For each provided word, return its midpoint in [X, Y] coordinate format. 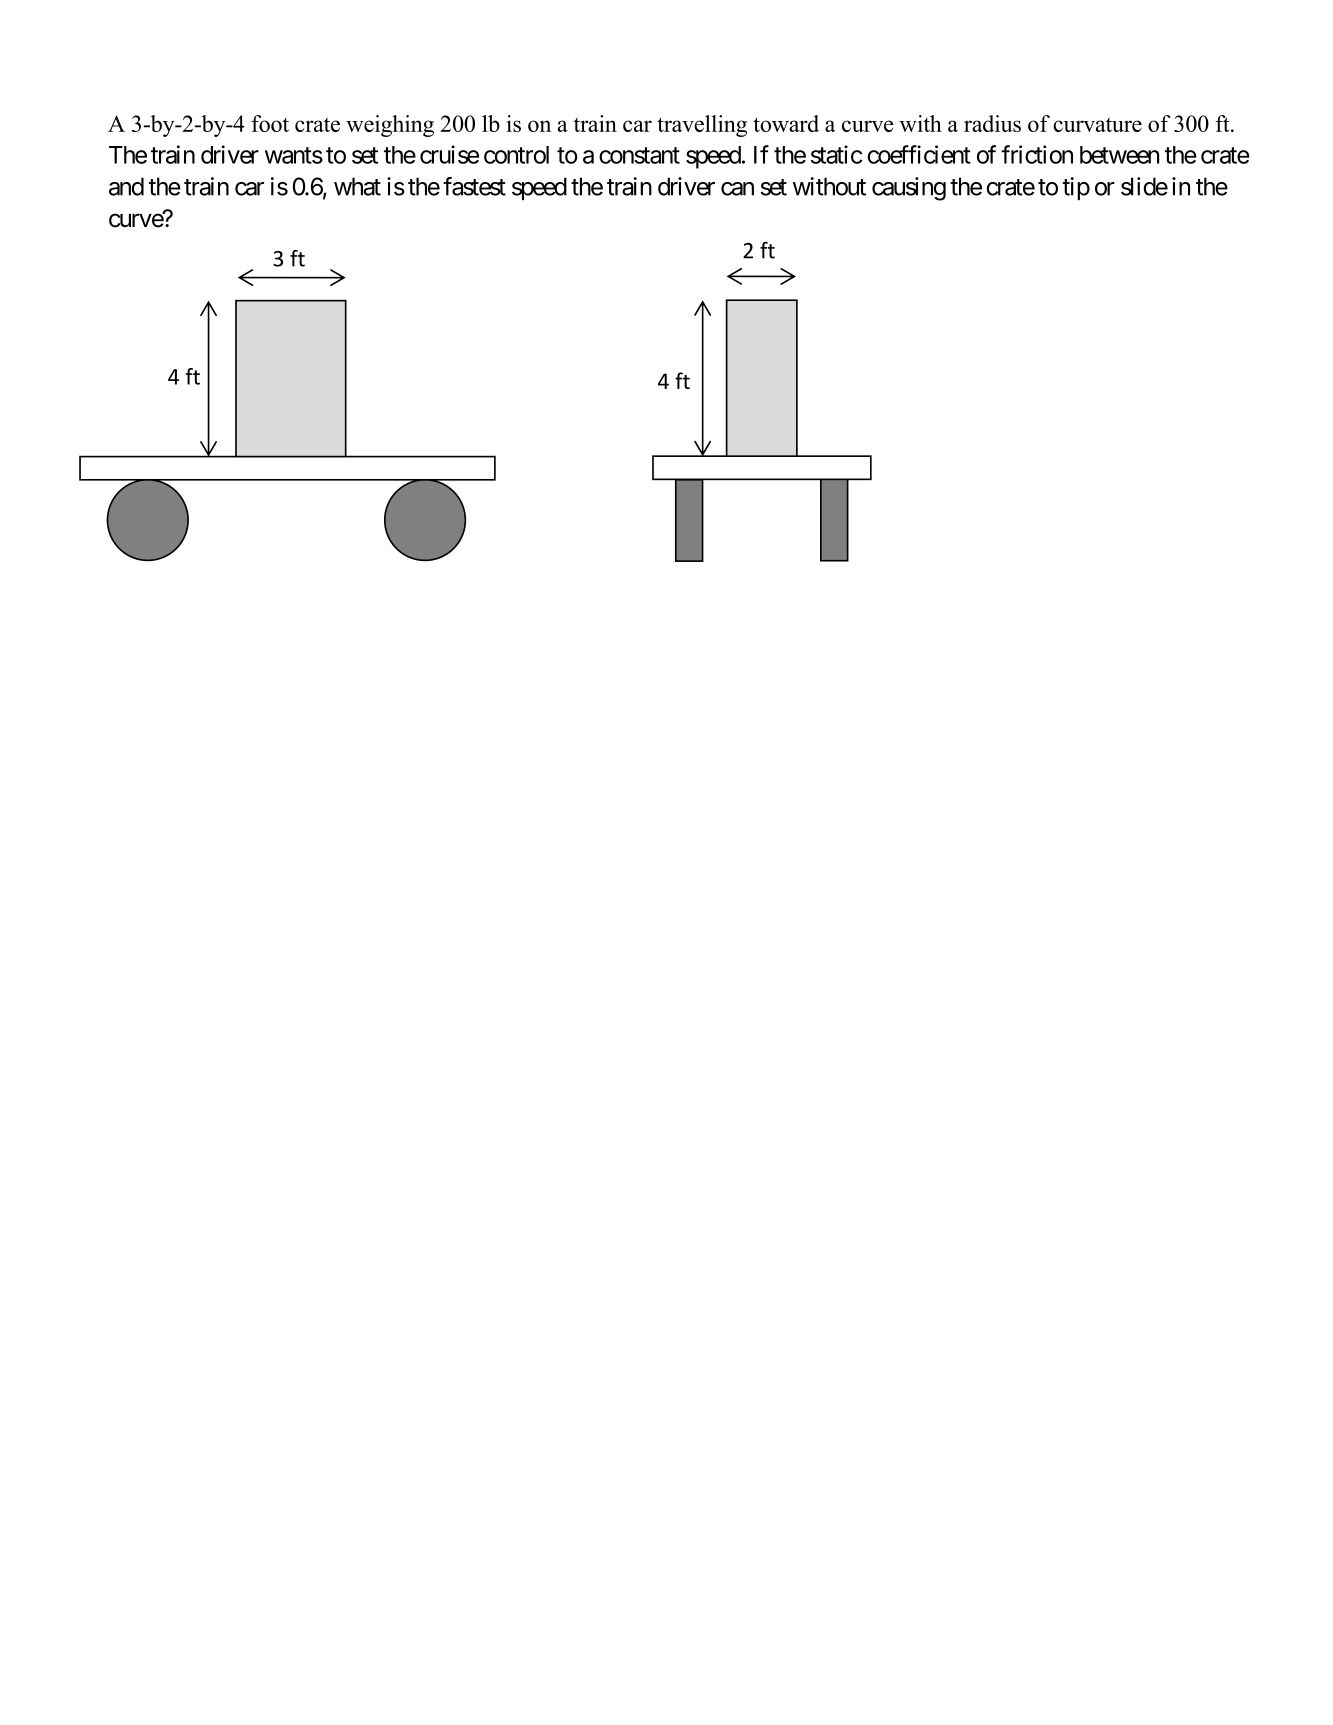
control [516, 155]
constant [639, 155]
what [357, 186]
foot [270, 123]
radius [992, 123]
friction [1037, 154]
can [737, 189]
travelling [702, 126]
